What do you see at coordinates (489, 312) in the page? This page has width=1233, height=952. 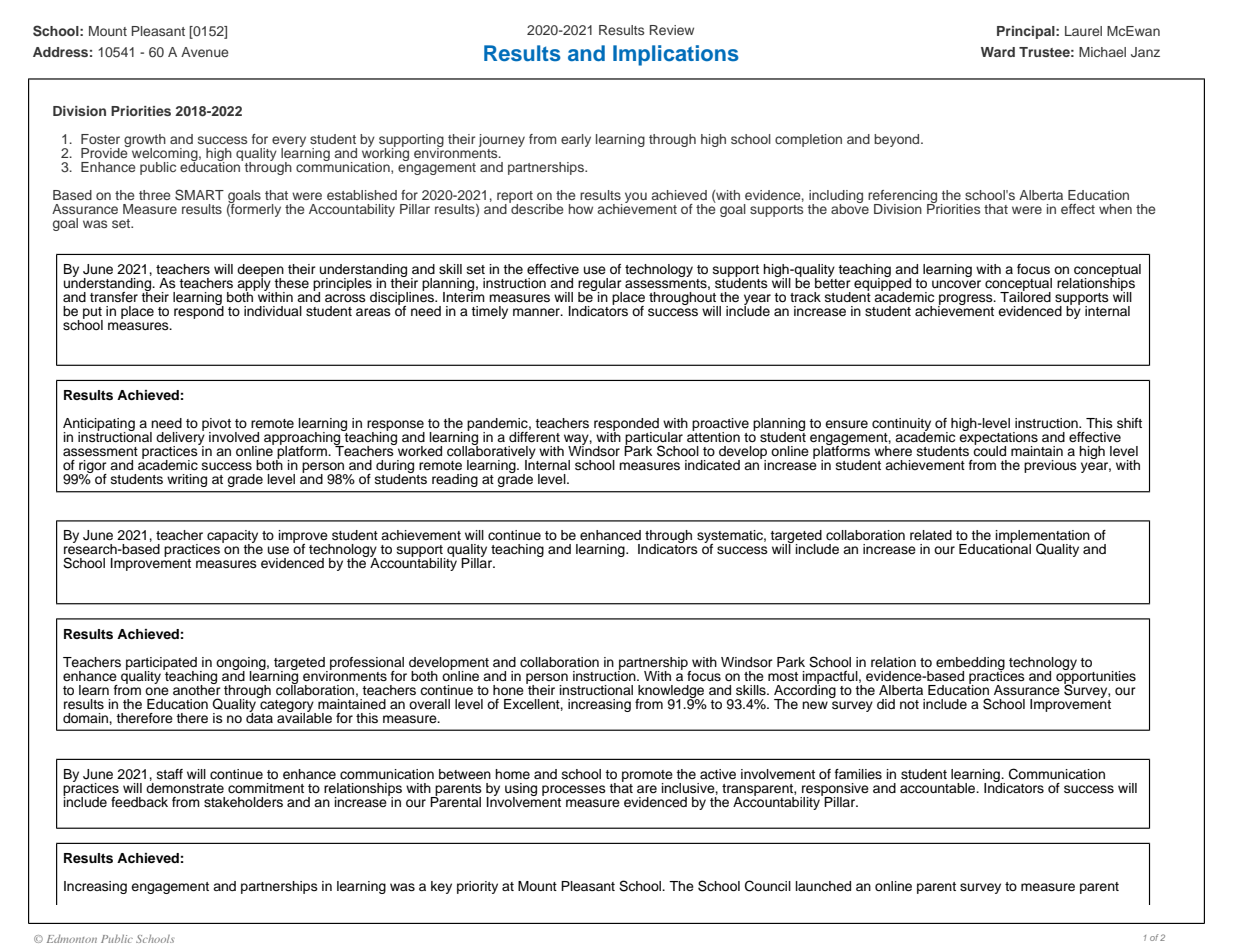 I see `timely` at bounding box center [489, 312].
